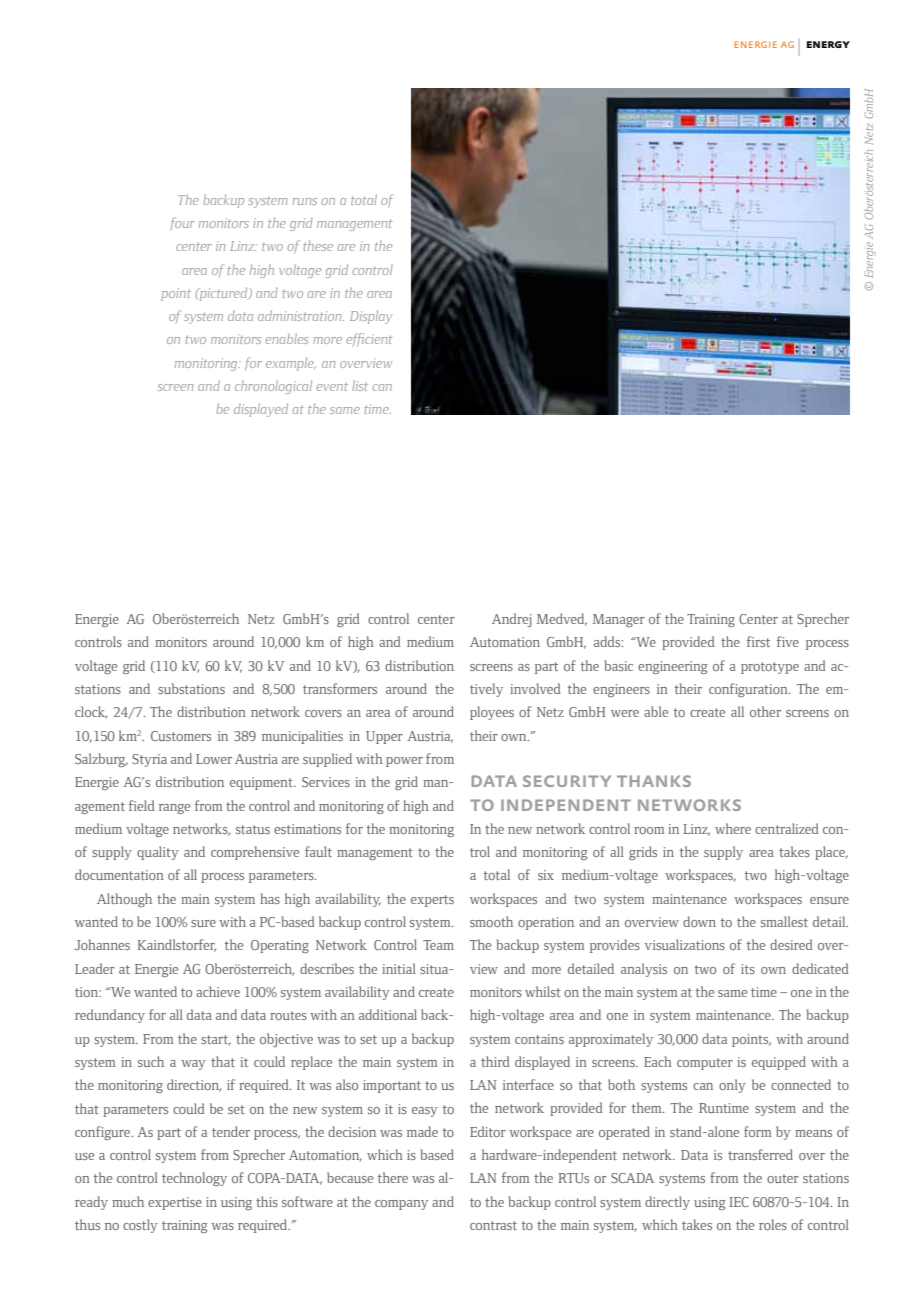  What do you see at coordinates (828, 44) in the document?
I see `energy` at bounding box center [828, 44].
